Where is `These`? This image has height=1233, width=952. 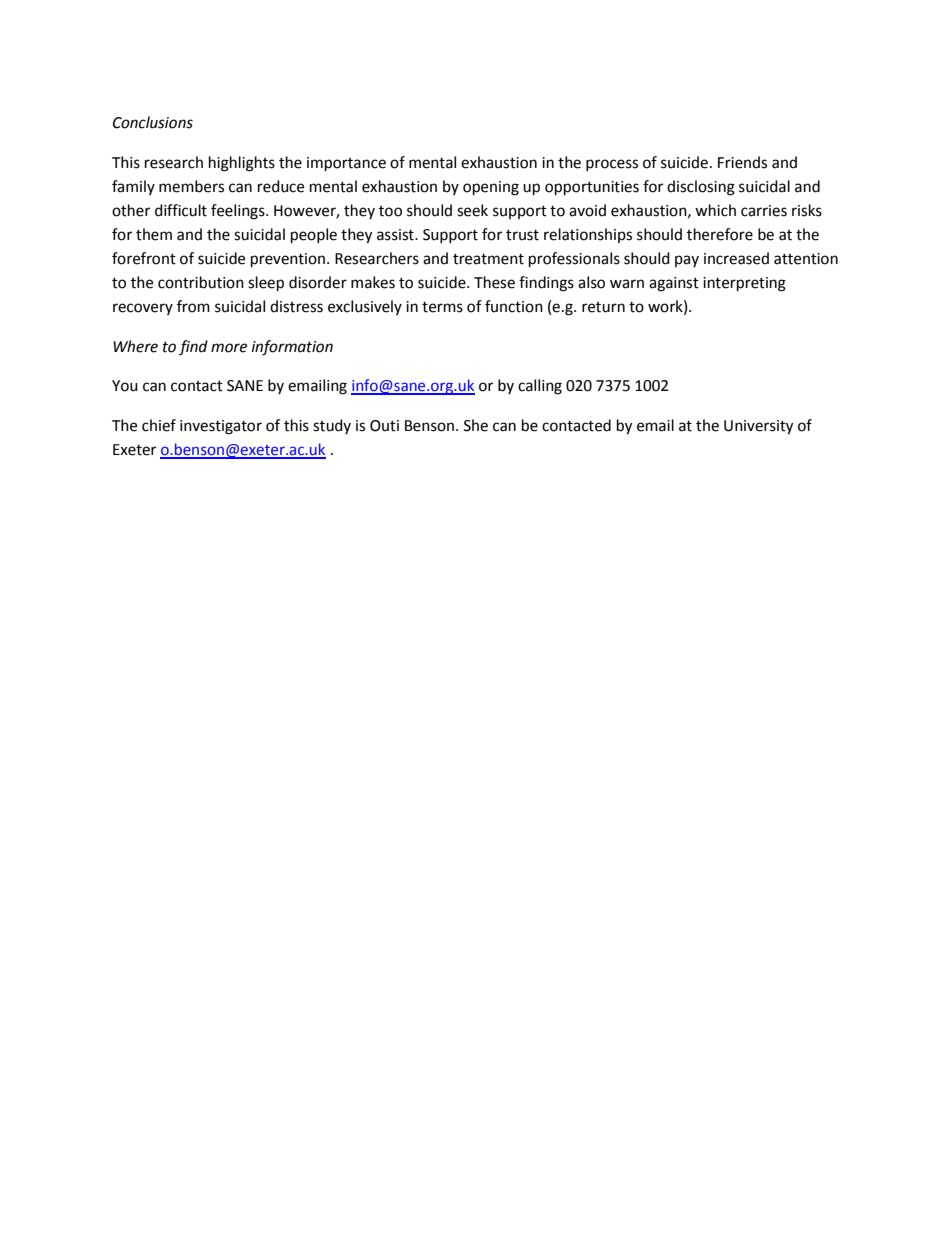 These is located at coordinates (494, 282).
